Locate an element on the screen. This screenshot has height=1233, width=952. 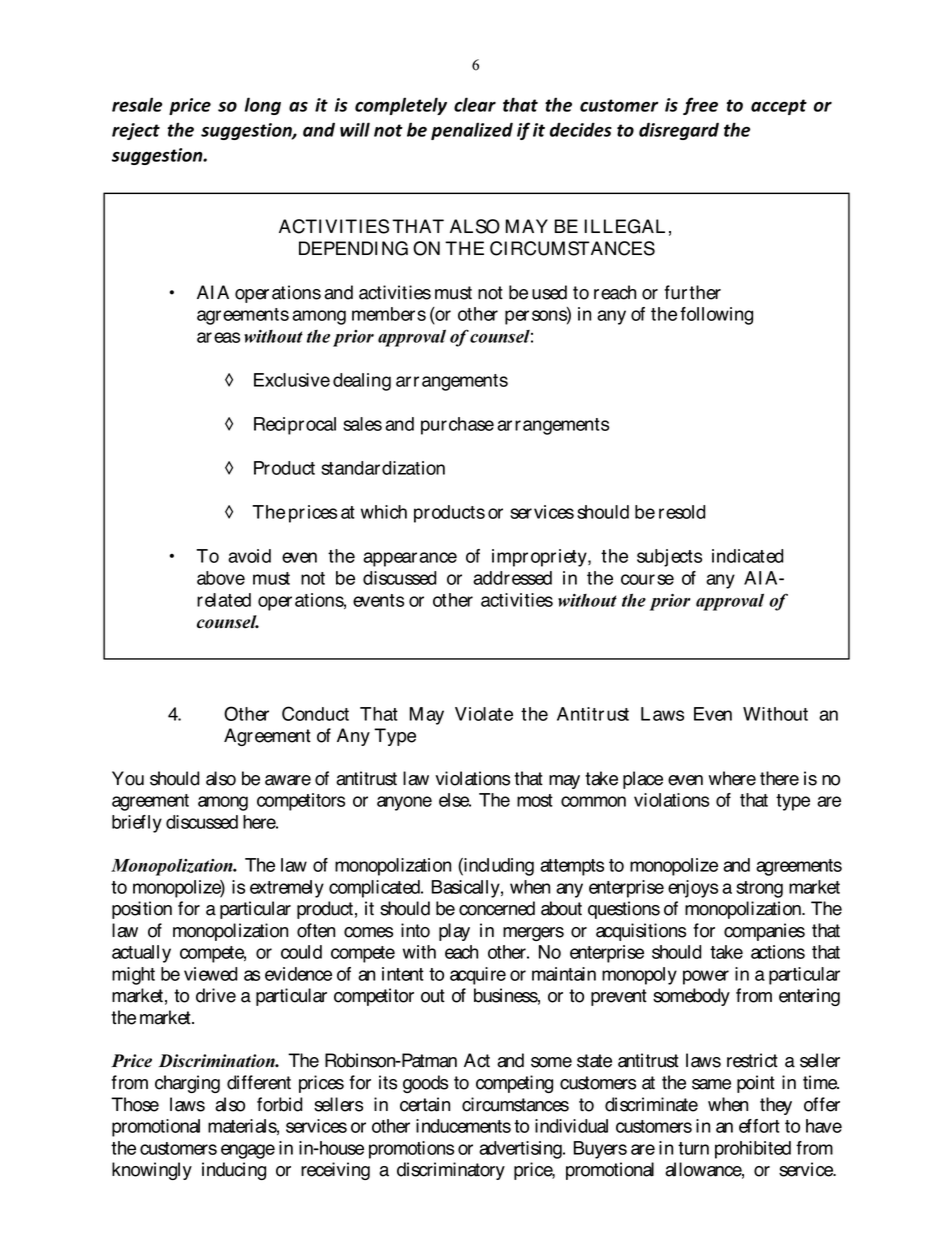
accept is located at coordinates (779, 107).
